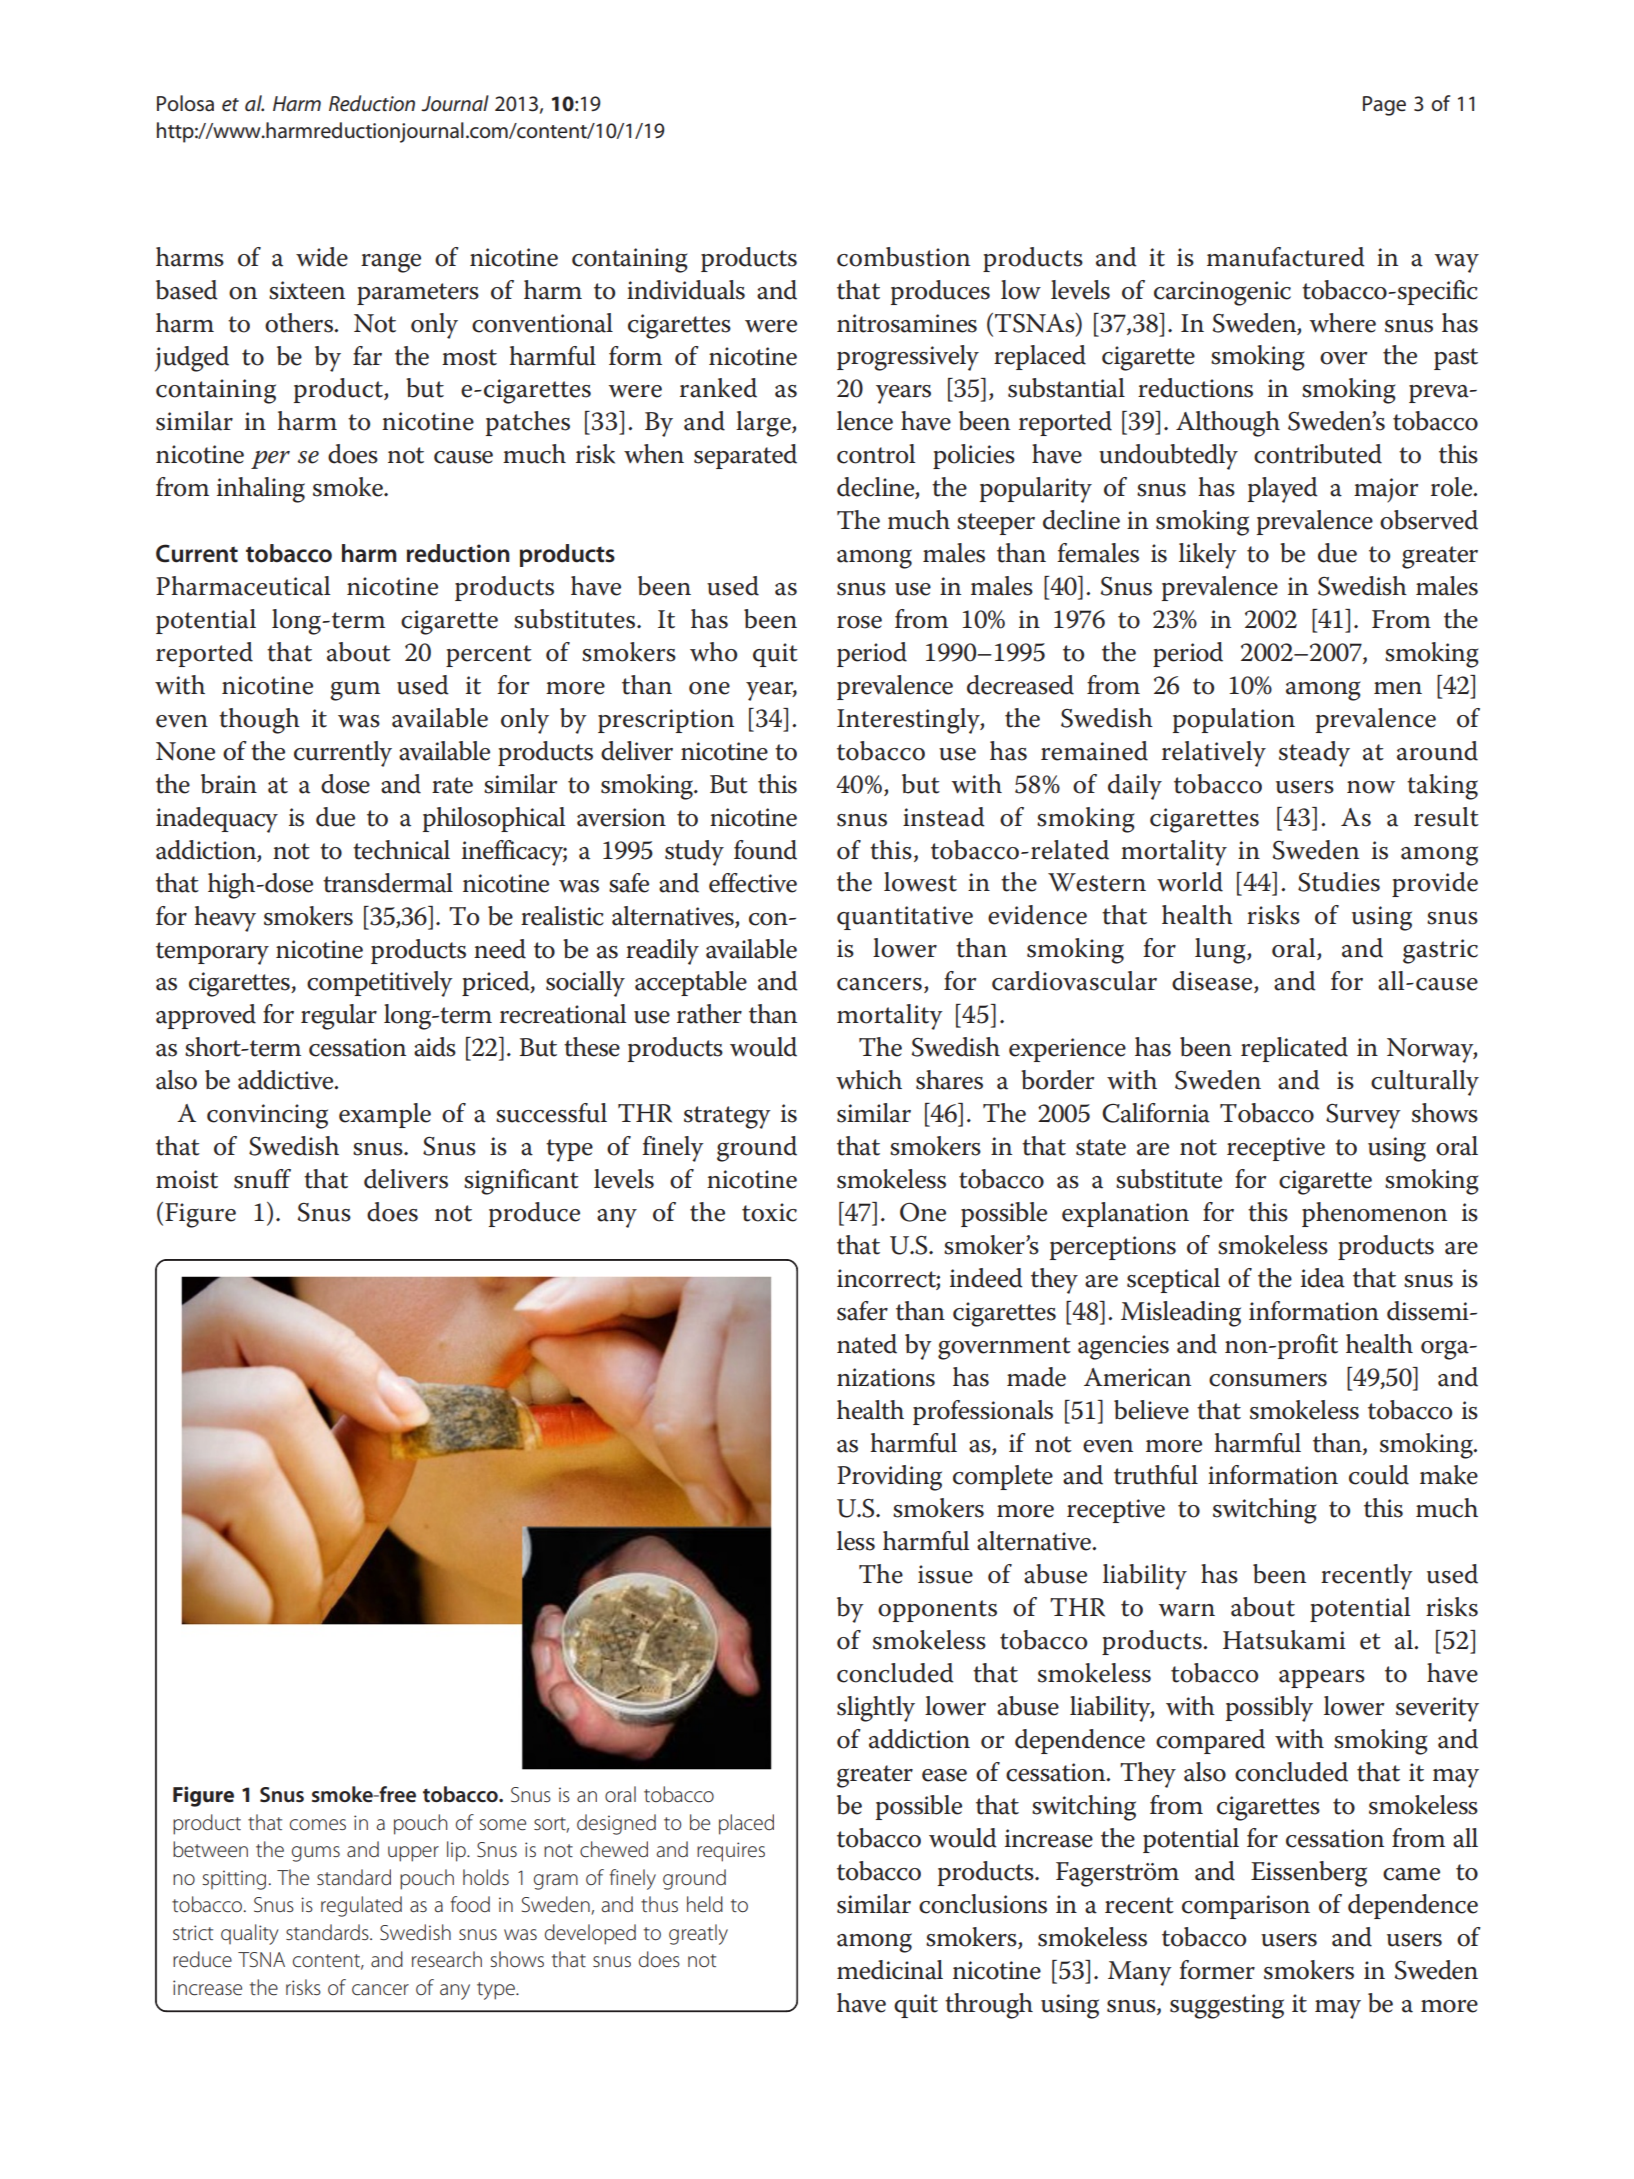 The height and width of the screenshot is (2179, 1634). I want to click on combustion, so click(903, 257).
